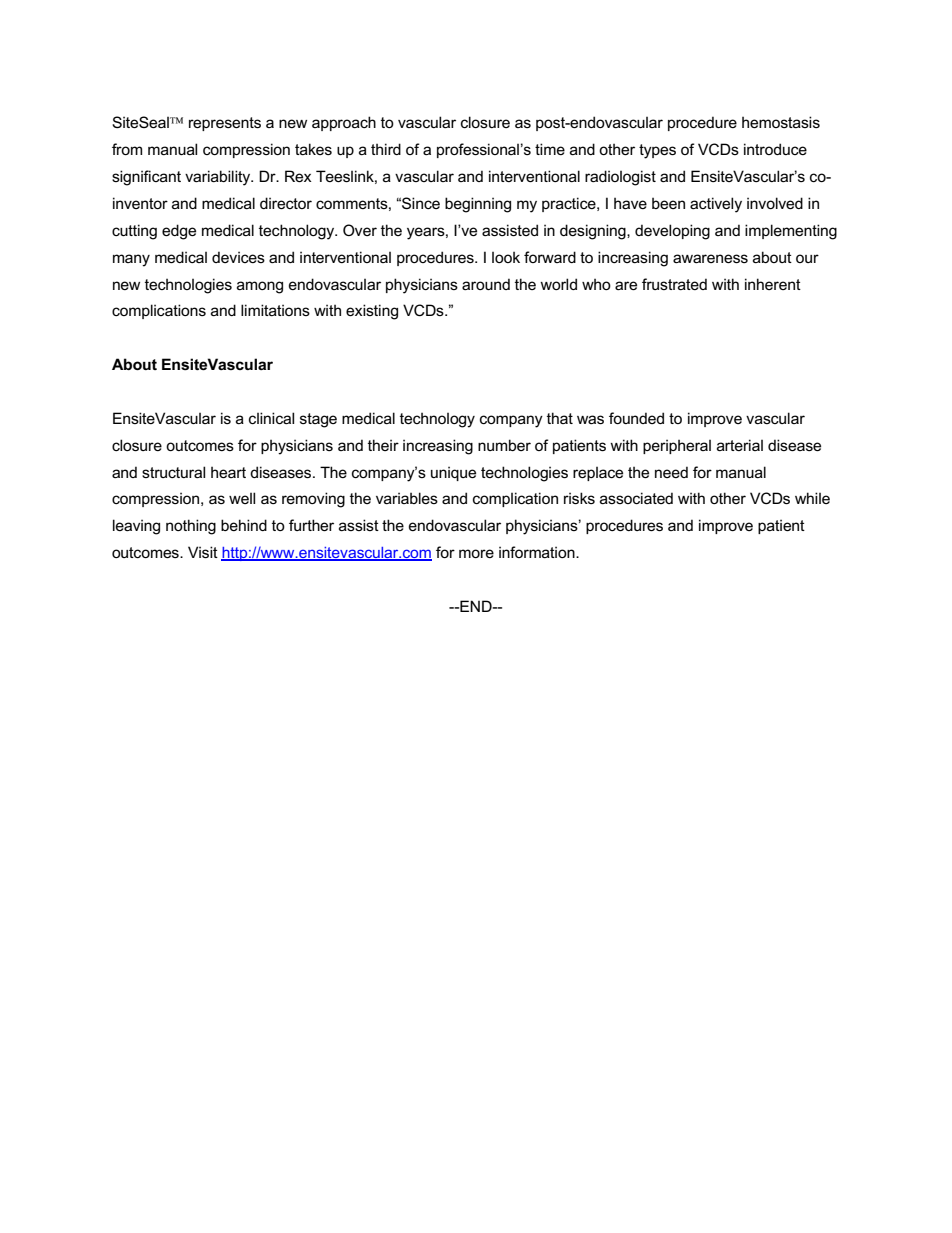 The height and width of the page is (1233, 952). Describe the element at coordinates (271, 418) in the page. I see `clinical` at that location.
